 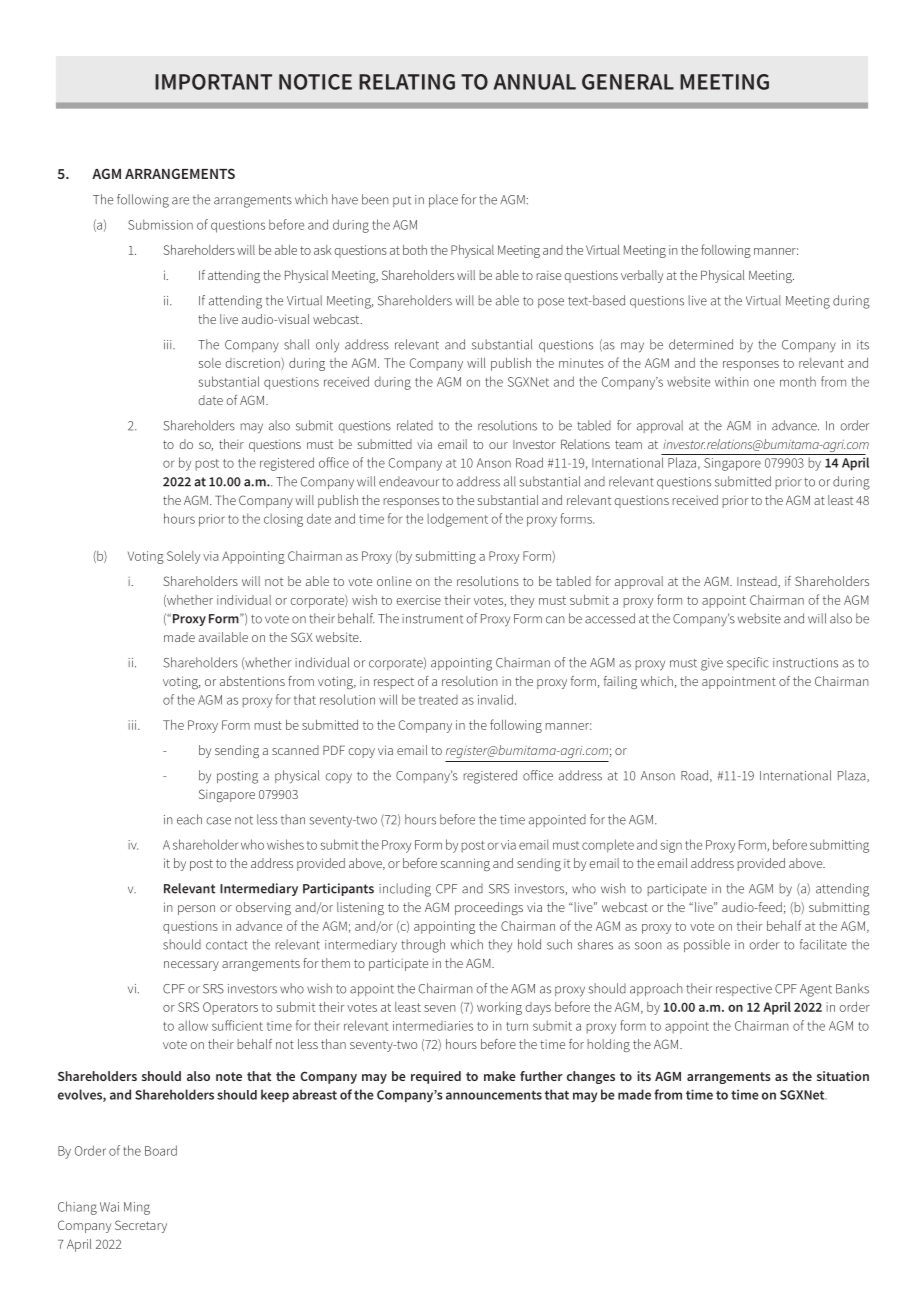 I want to click on instrument, so click(x=432, y=619).
